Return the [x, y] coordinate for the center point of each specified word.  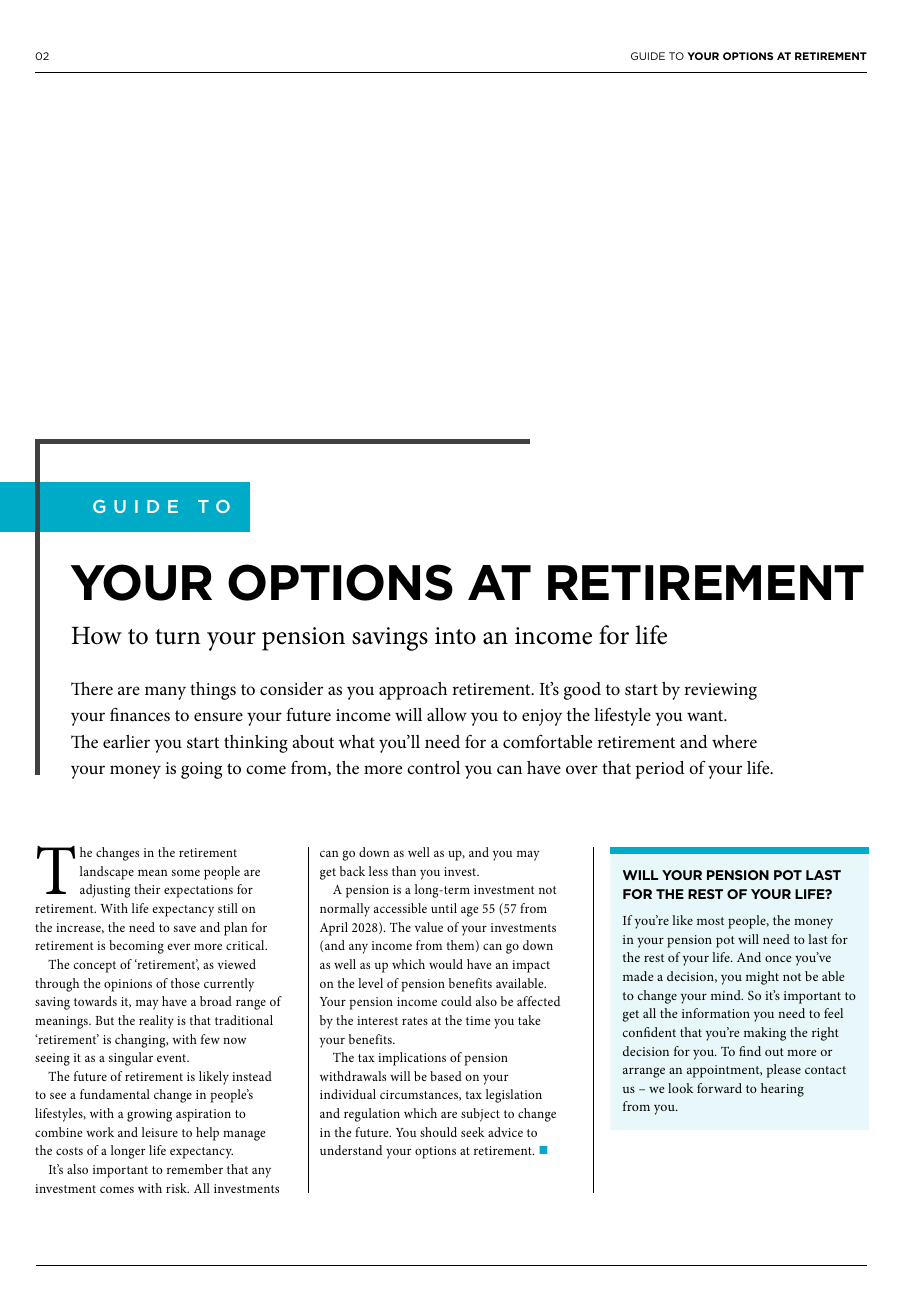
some [186, 872]
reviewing [720, 691]
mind [727, 995]
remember [195, 1169]
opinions [128, 985]
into [455, 636]
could [456, 1001]
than [404, 871]
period [660, 770]
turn [178, 637]
